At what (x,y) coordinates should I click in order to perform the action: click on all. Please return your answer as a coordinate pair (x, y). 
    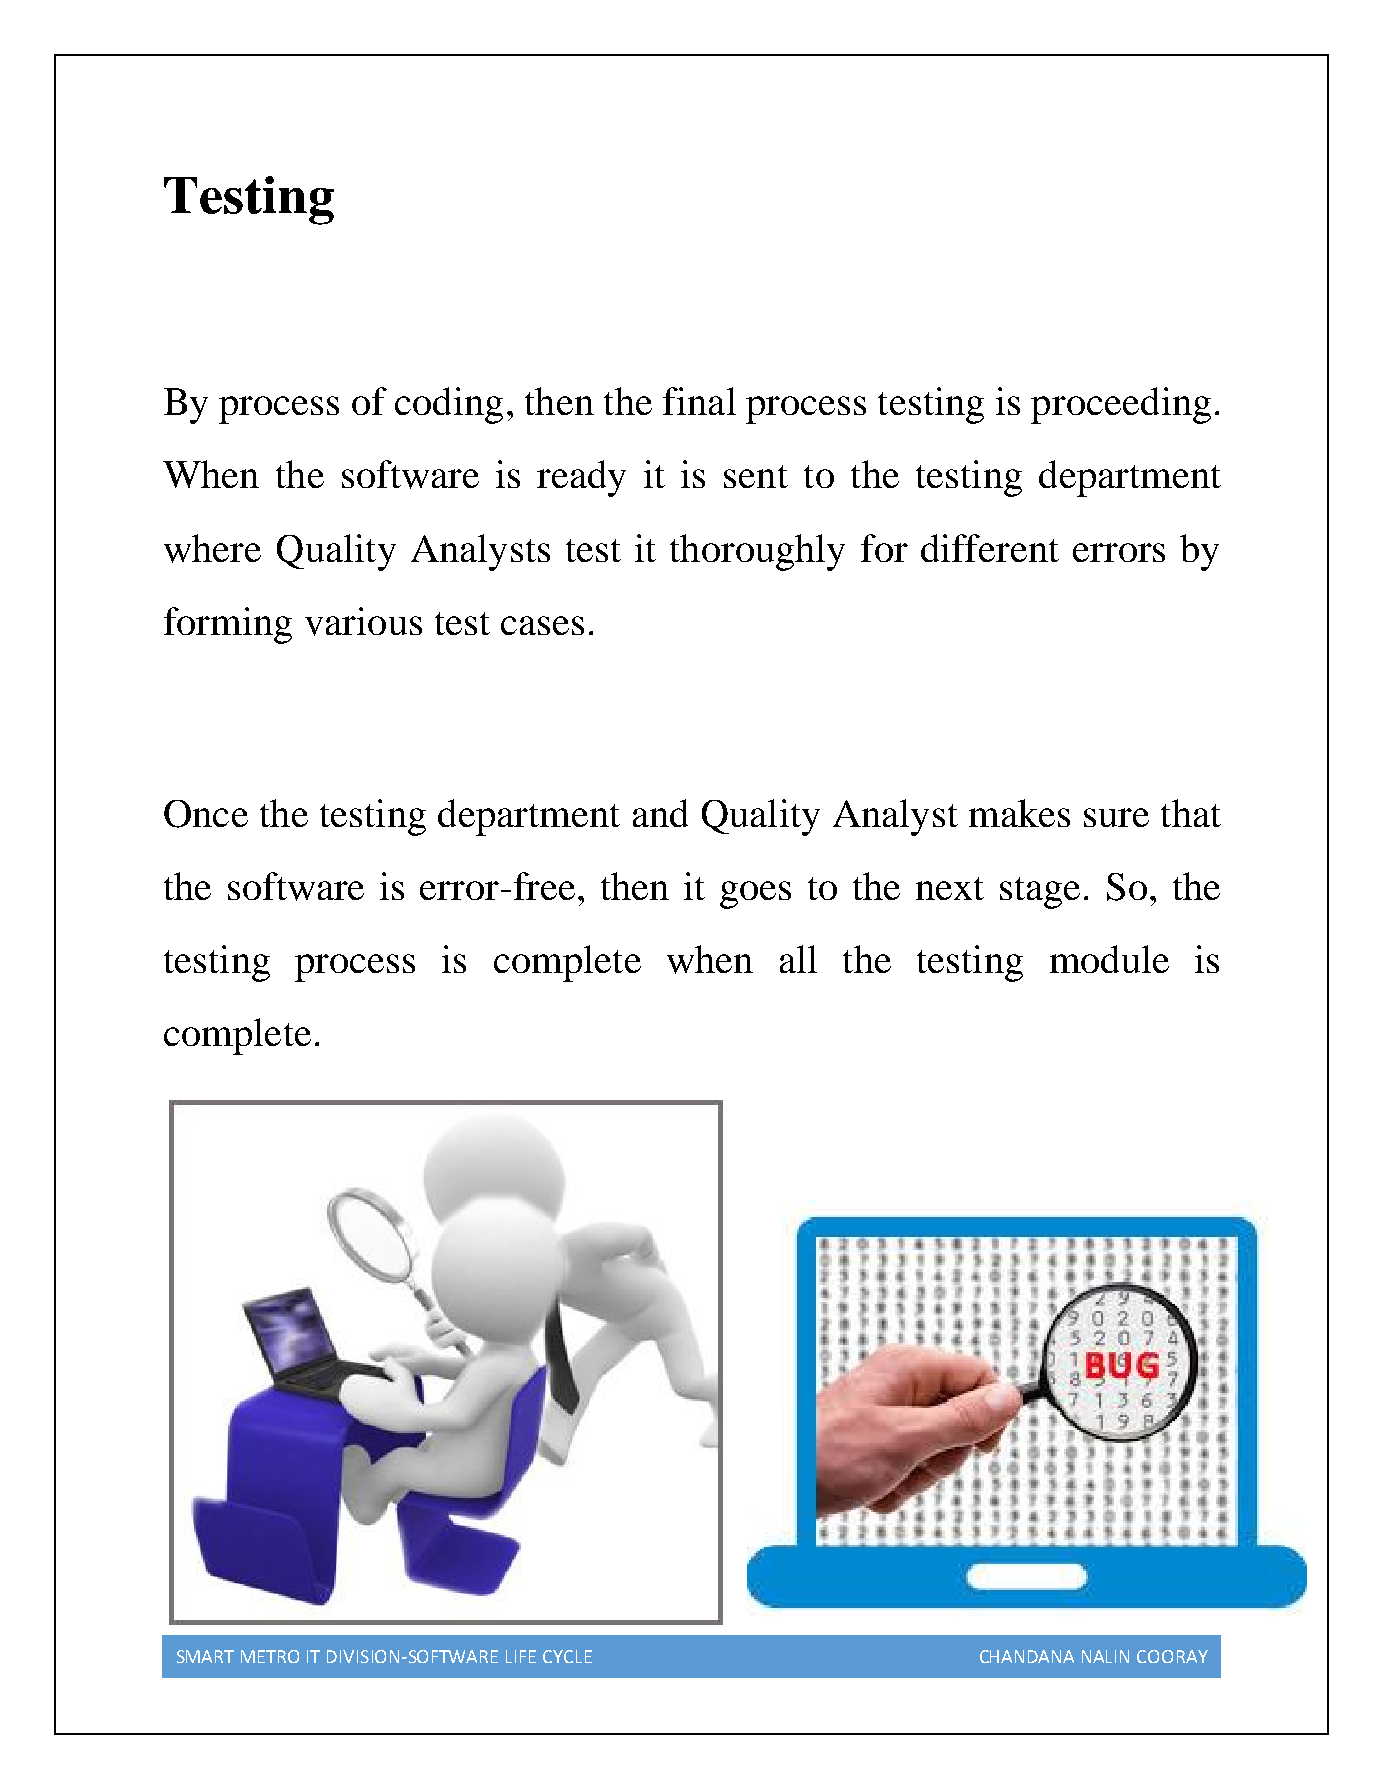
    Looking at the image, I should click on (798, 959).
